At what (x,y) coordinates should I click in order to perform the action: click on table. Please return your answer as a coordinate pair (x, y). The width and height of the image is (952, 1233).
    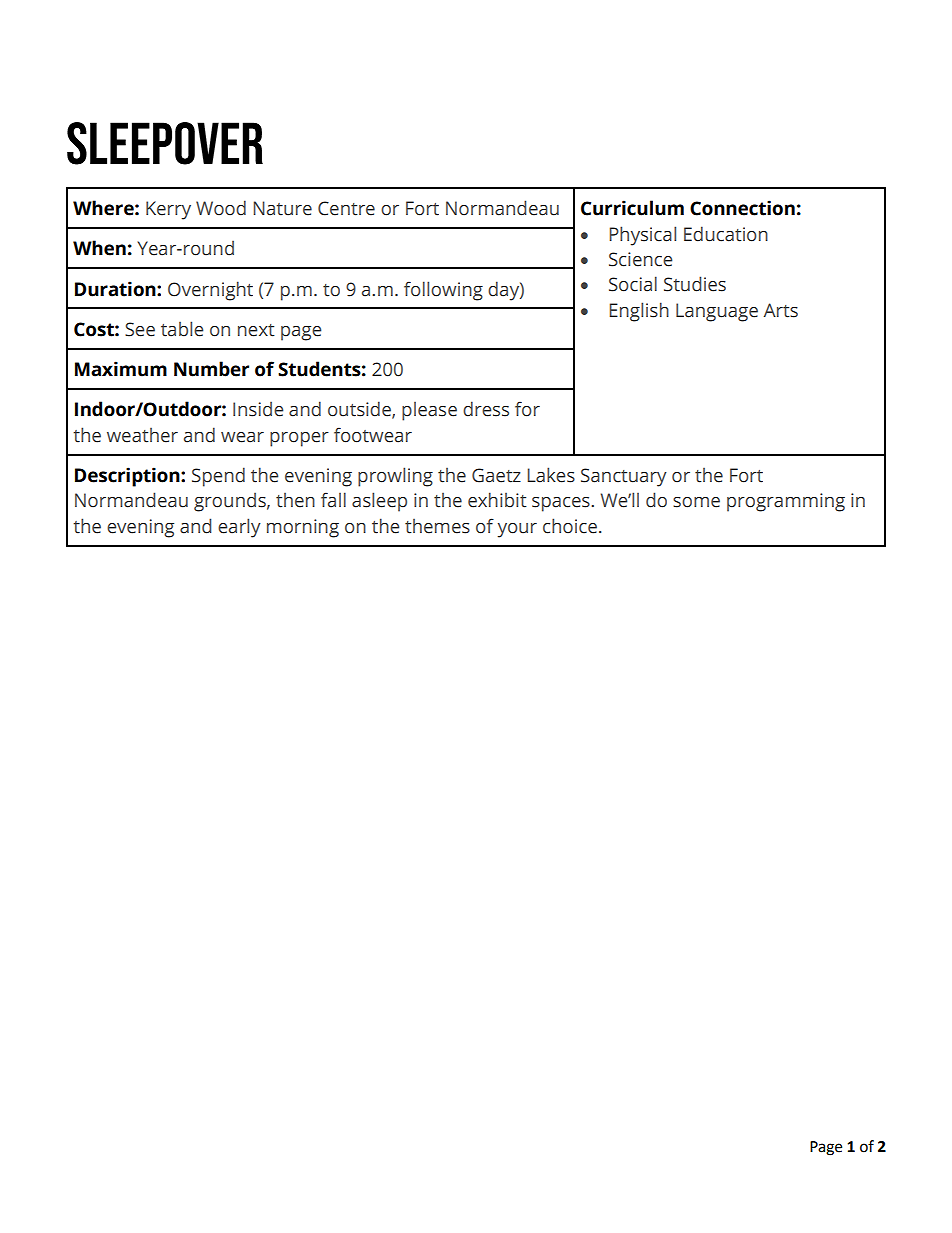
    Looking at the image, I should click on (182, 329).
